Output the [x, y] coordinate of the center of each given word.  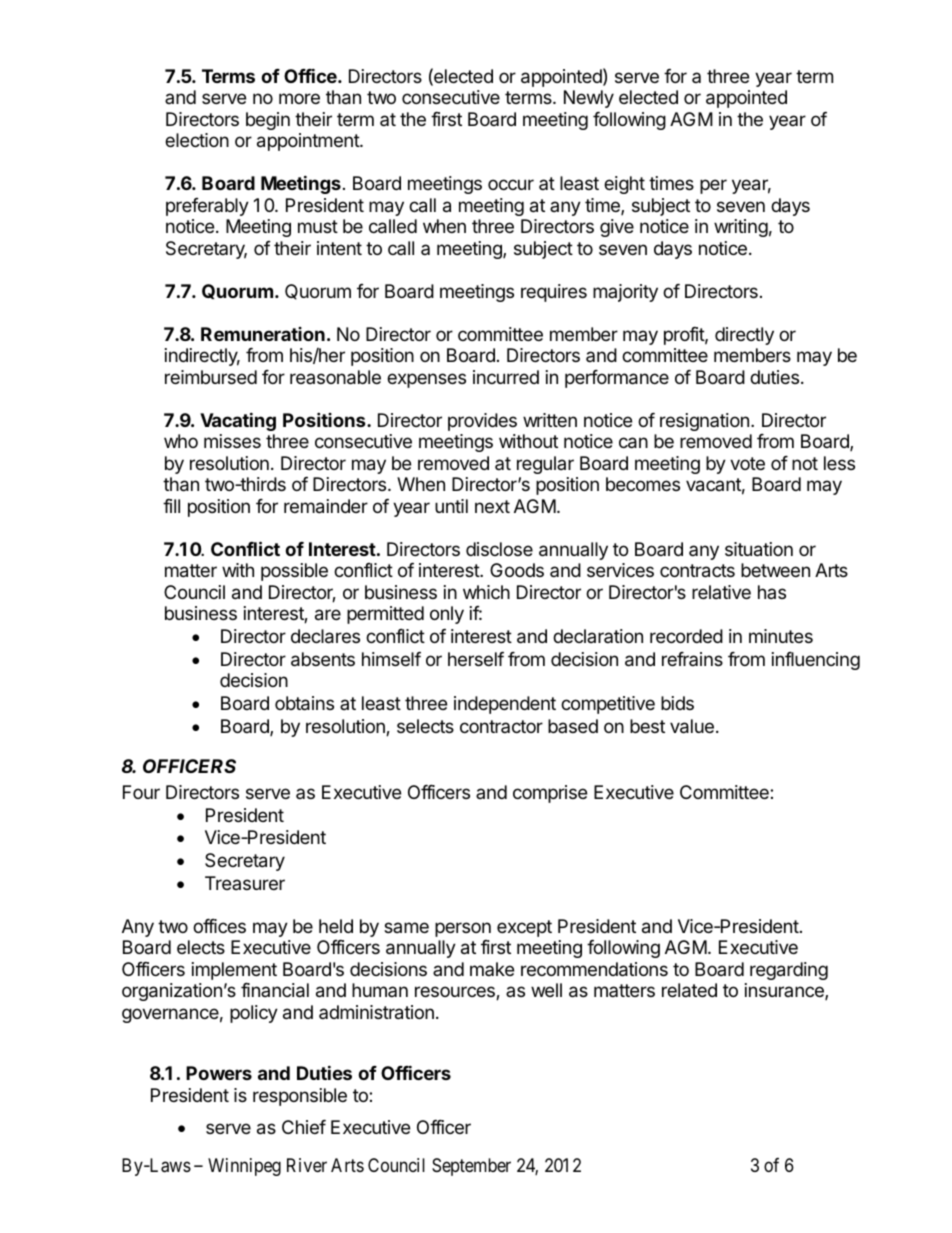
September [471, 1167]
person [463, 929]
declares [325, 636]
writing [741, 228]
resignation [704, 422]
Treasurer [245, 883]
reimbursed [211, 377]
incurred [506, 377]
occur [511, 184]
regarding [789, 971]
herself [476, 659]
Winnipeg [244, 1167]
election [197, 140]
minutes [781, 636]
